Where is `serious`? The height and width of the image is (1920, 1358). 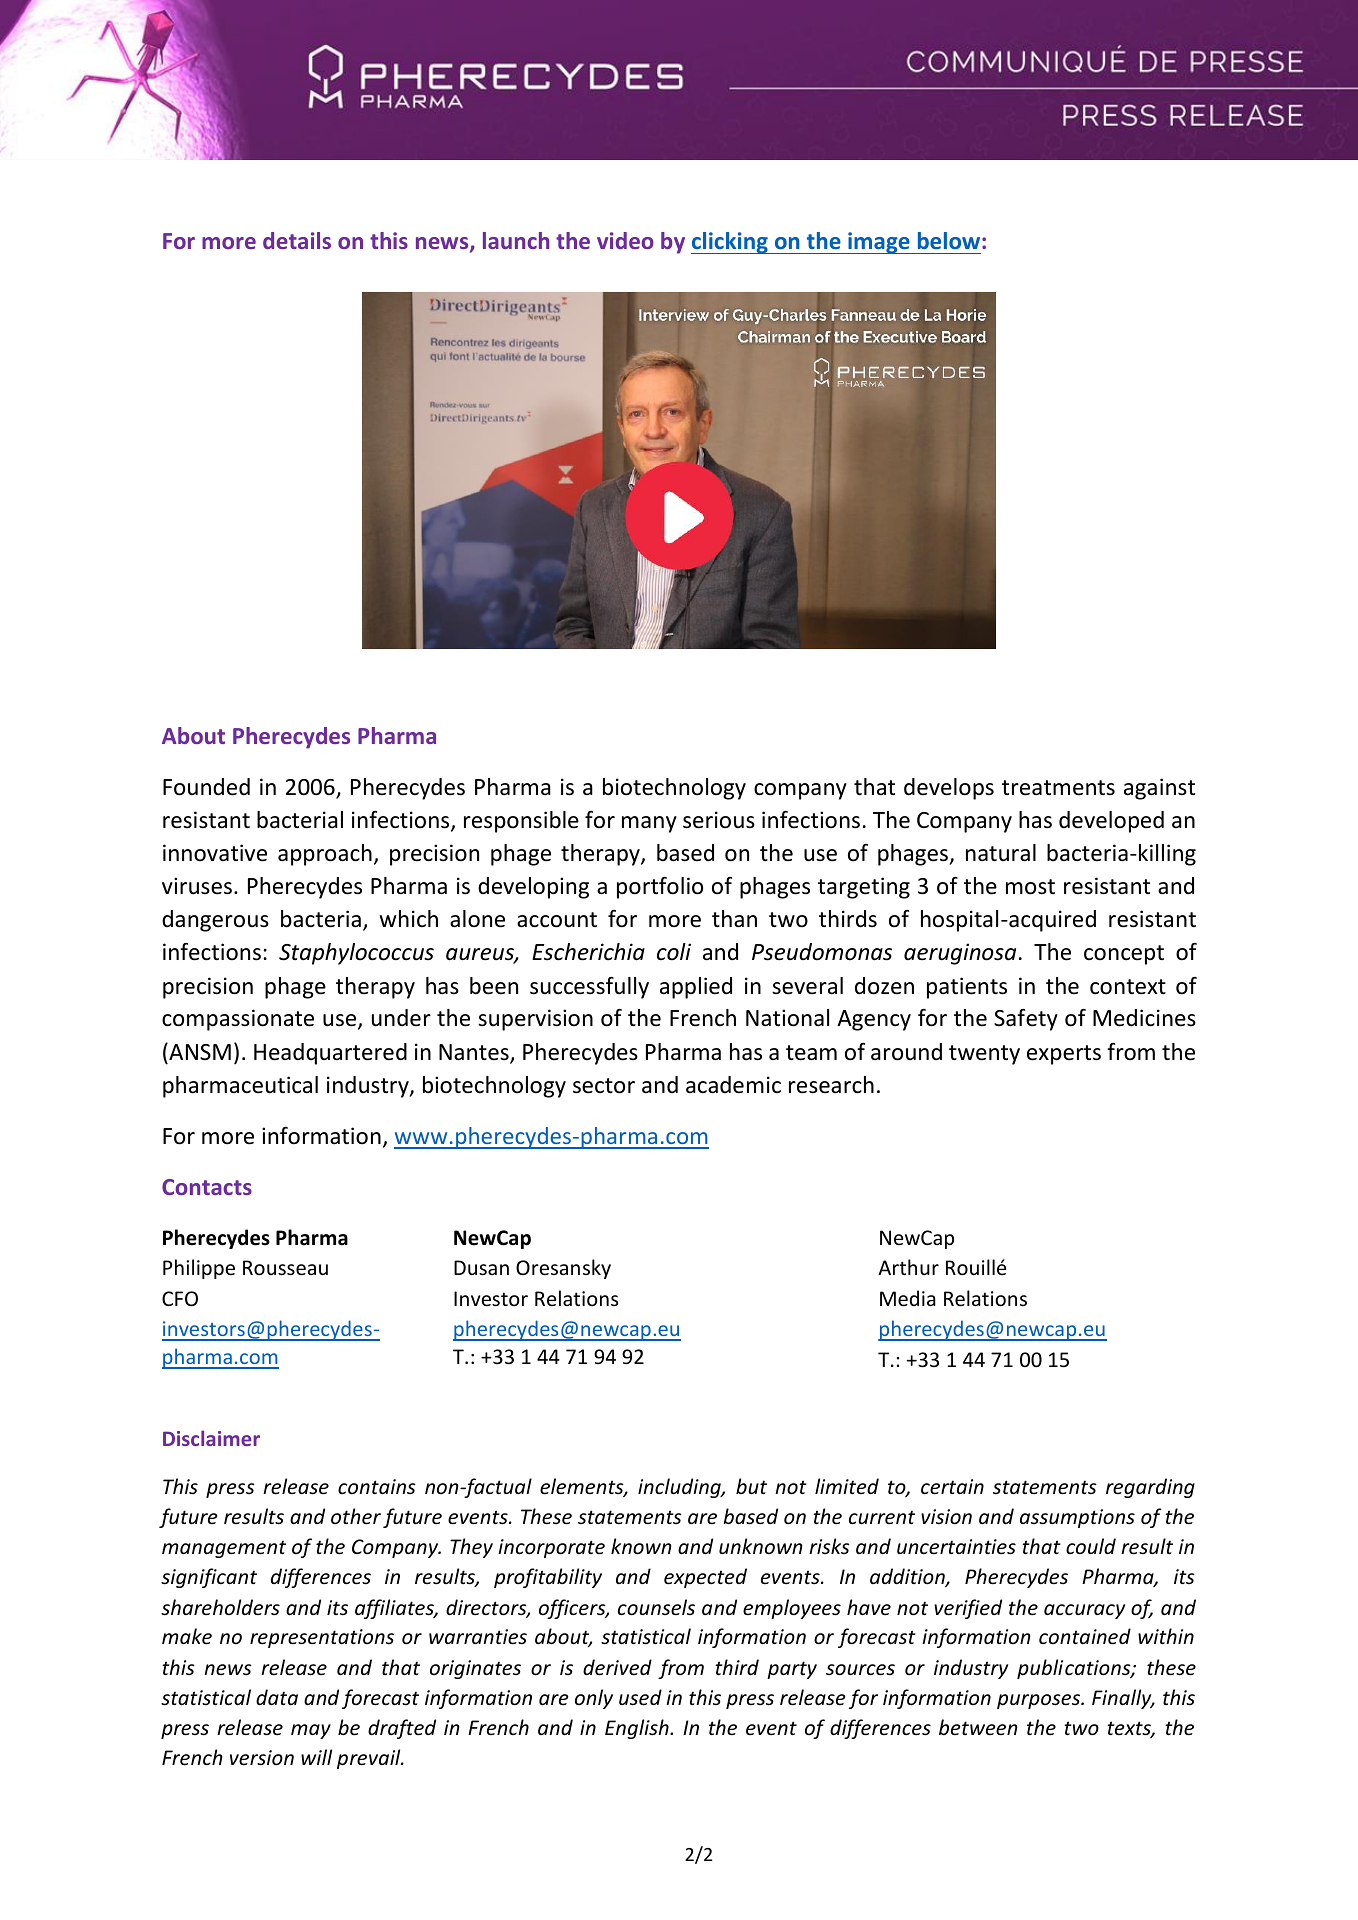
serious is located at coordinates (719, 820).
